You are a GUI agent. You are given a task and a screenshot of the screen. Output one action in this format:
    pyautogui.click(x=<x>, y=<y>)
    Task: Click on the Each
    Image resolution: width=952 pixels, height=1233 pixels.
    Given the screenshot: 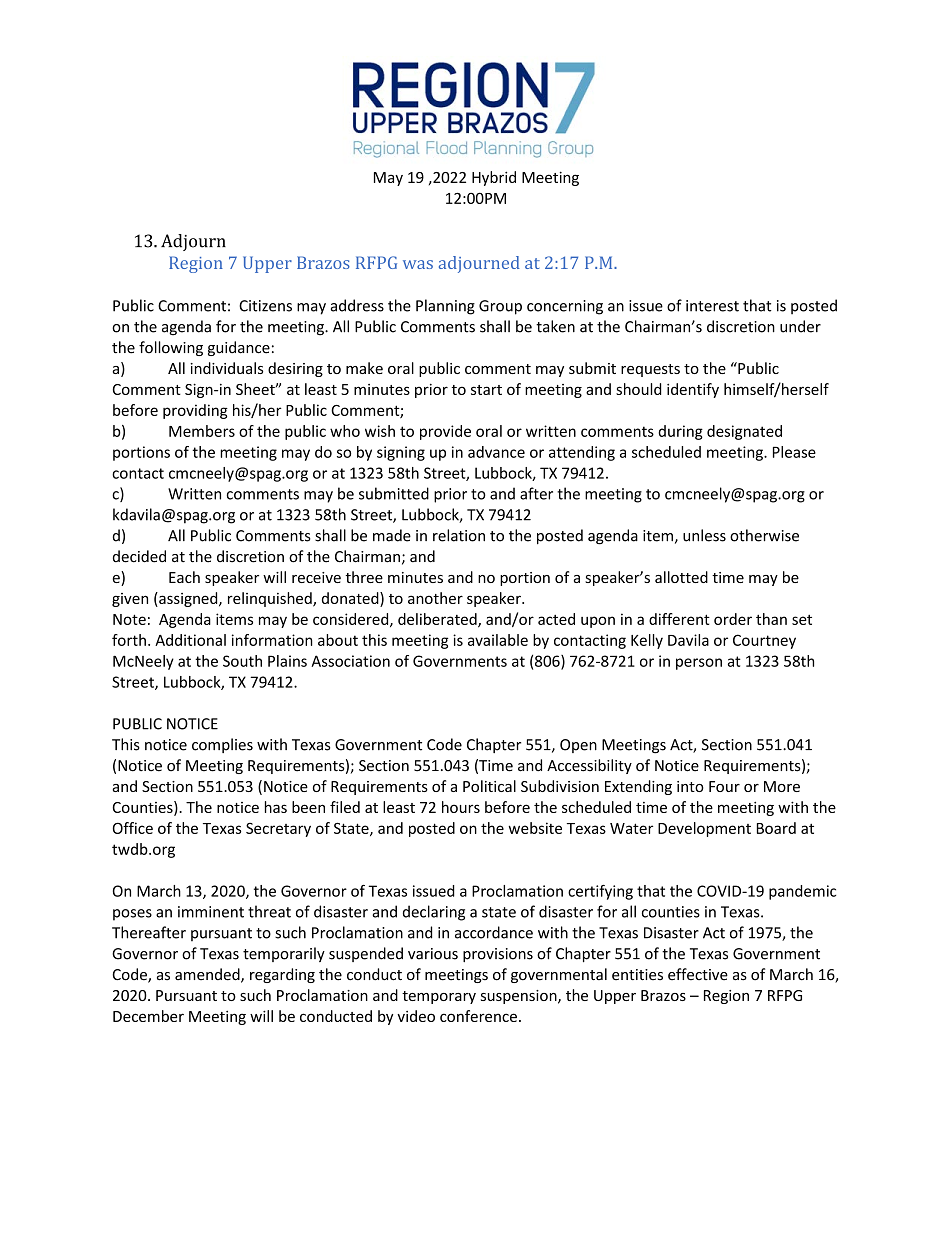 What is the action you would take?
    pyautogui.click(x=184, y=577)
